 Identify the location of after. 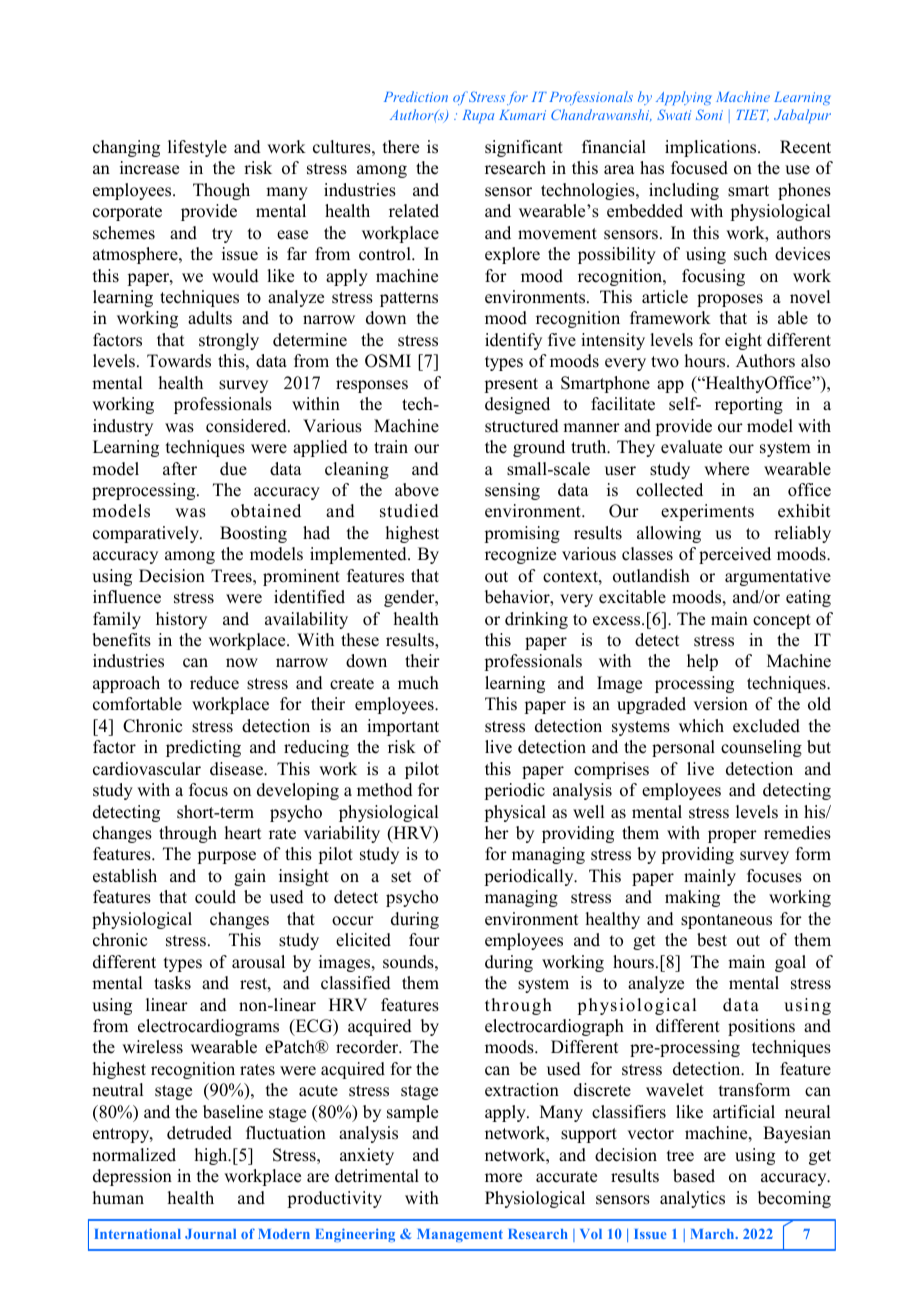
(180, 469).
